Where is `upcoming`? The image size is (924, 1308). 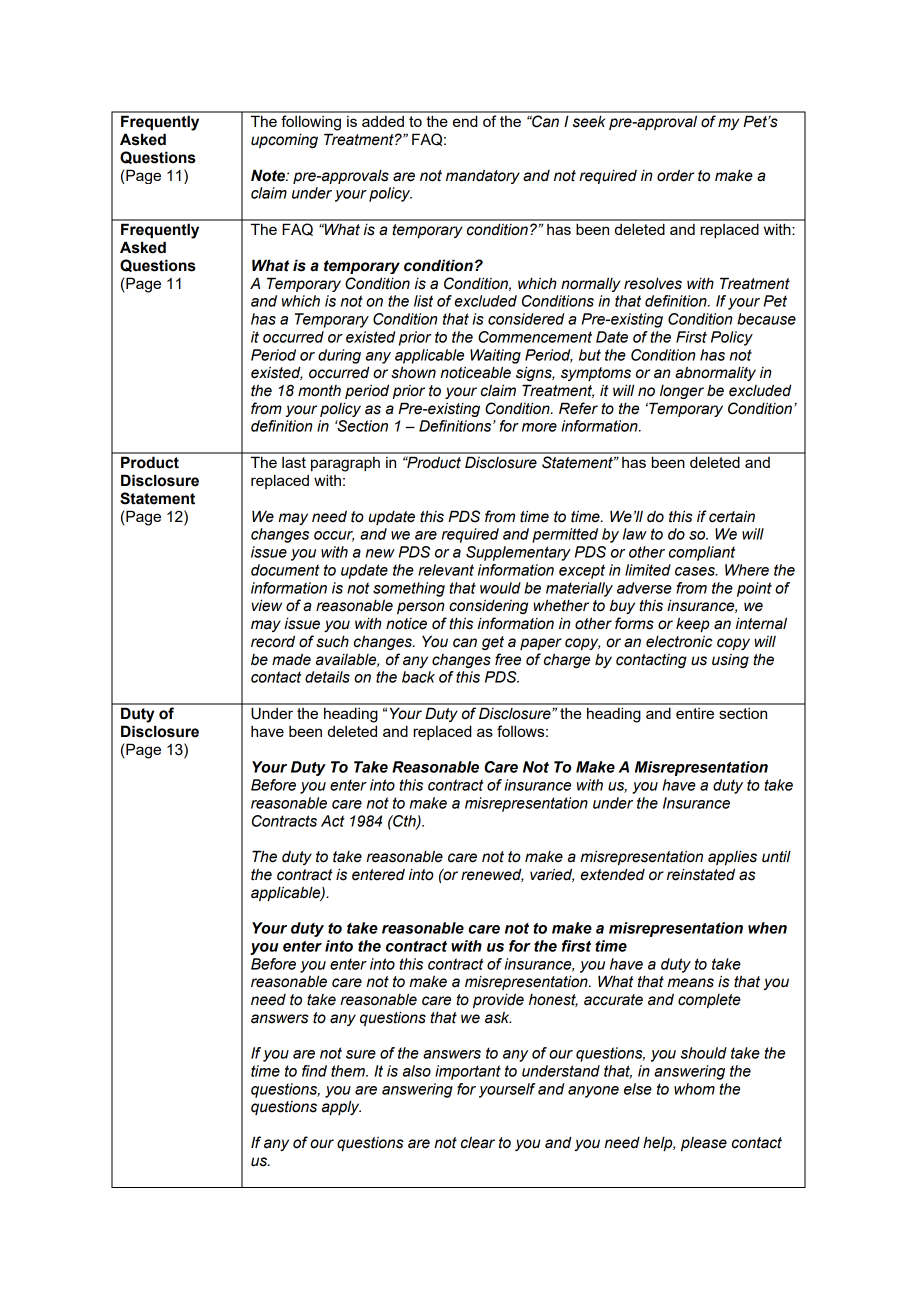 upcoming is located at coordinates (284, 140).
